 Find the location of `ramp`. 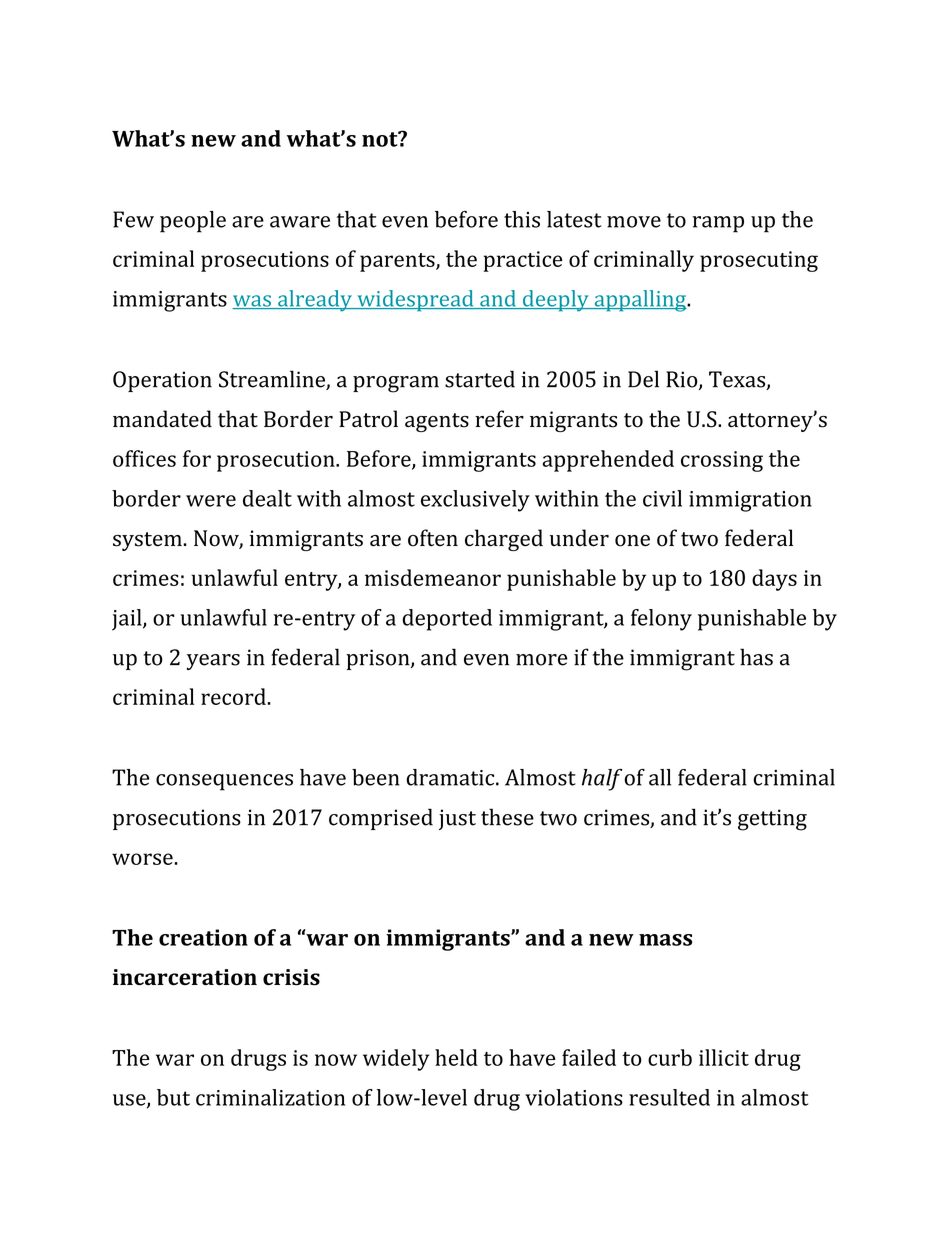

ramp is located at coordinates (718, 224).
